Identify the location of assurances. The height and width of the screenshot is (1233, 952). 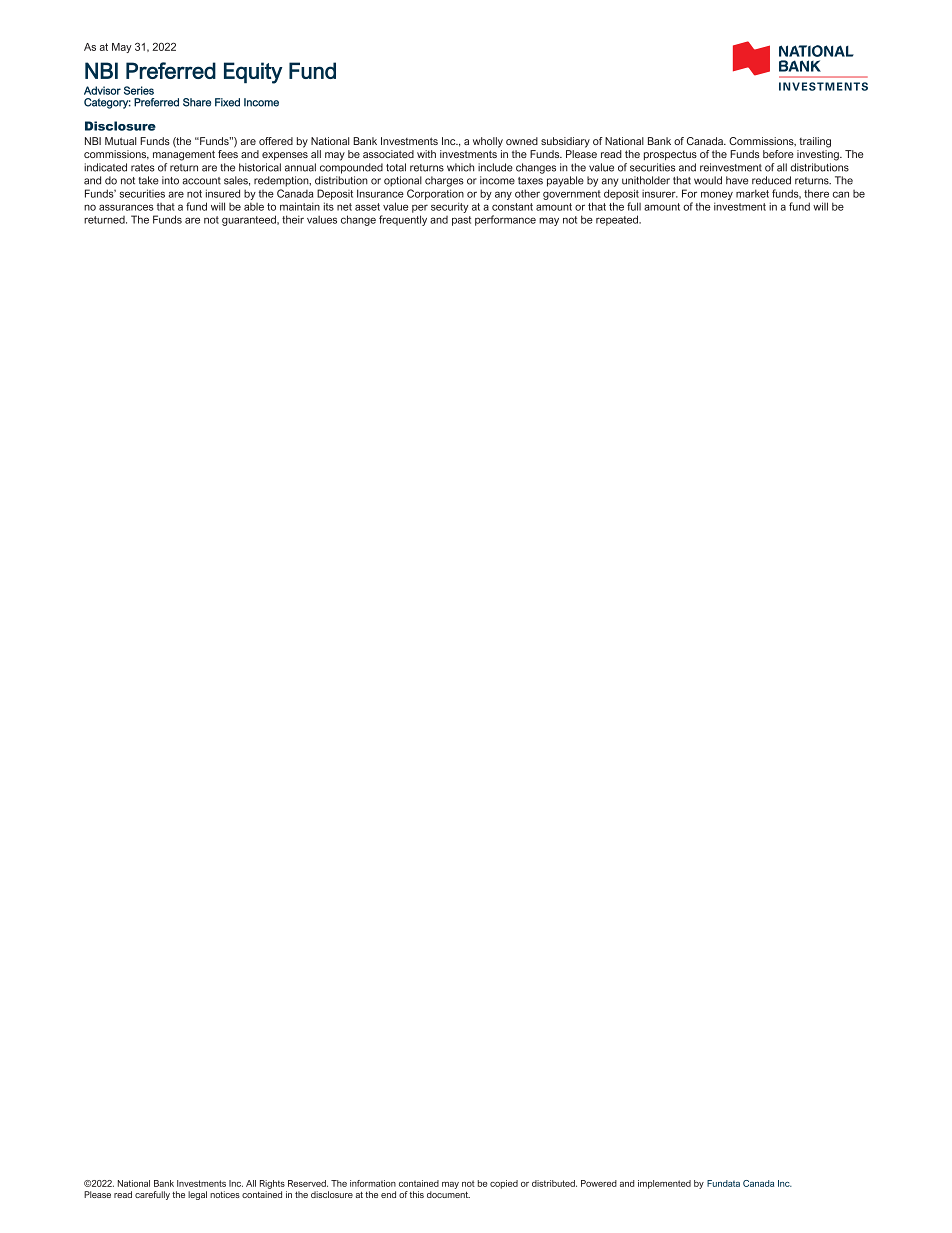
(126, 207).
